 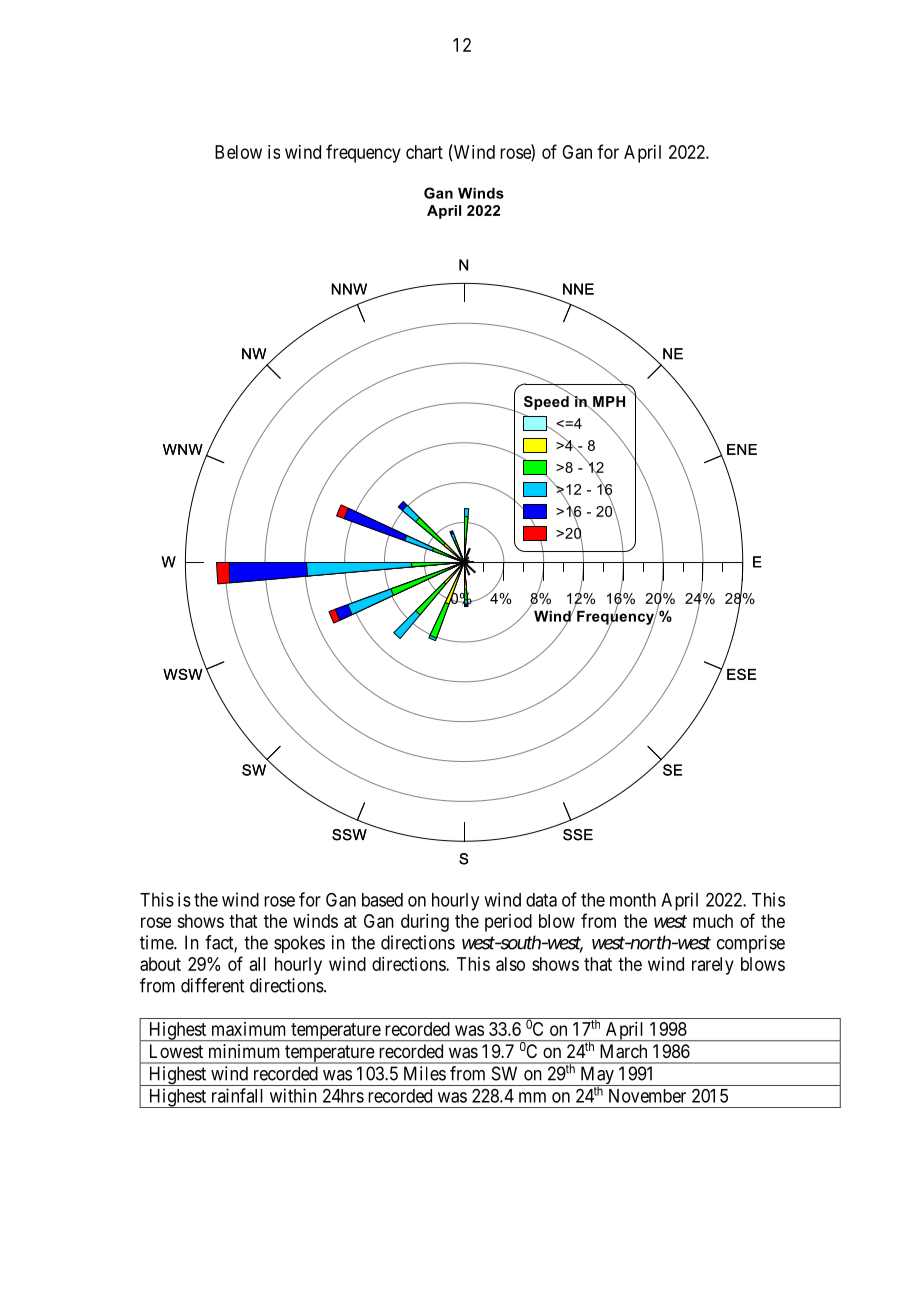 What do you see at coordinates (363, 153) in the page?
I see `frequency` at bounding box center [363, 153].
